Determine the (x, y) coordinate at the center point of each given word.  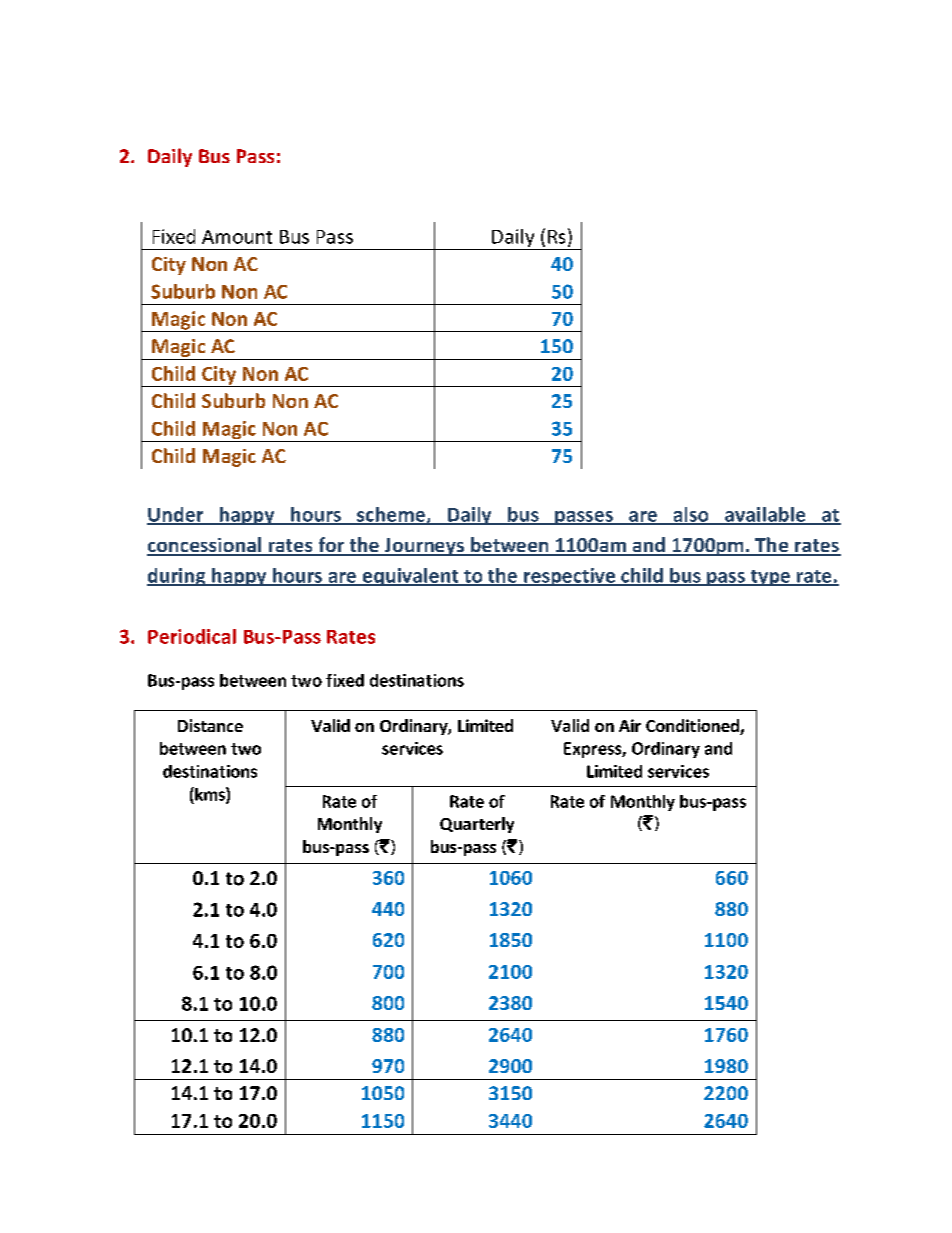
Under (176, 515)
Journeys (424, 547)
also (691, 515)
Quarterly (477, 825)
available (765, 515)
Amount (237, 237)
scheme (391, 515)
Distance (210, 725)
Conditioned (693, 727)
